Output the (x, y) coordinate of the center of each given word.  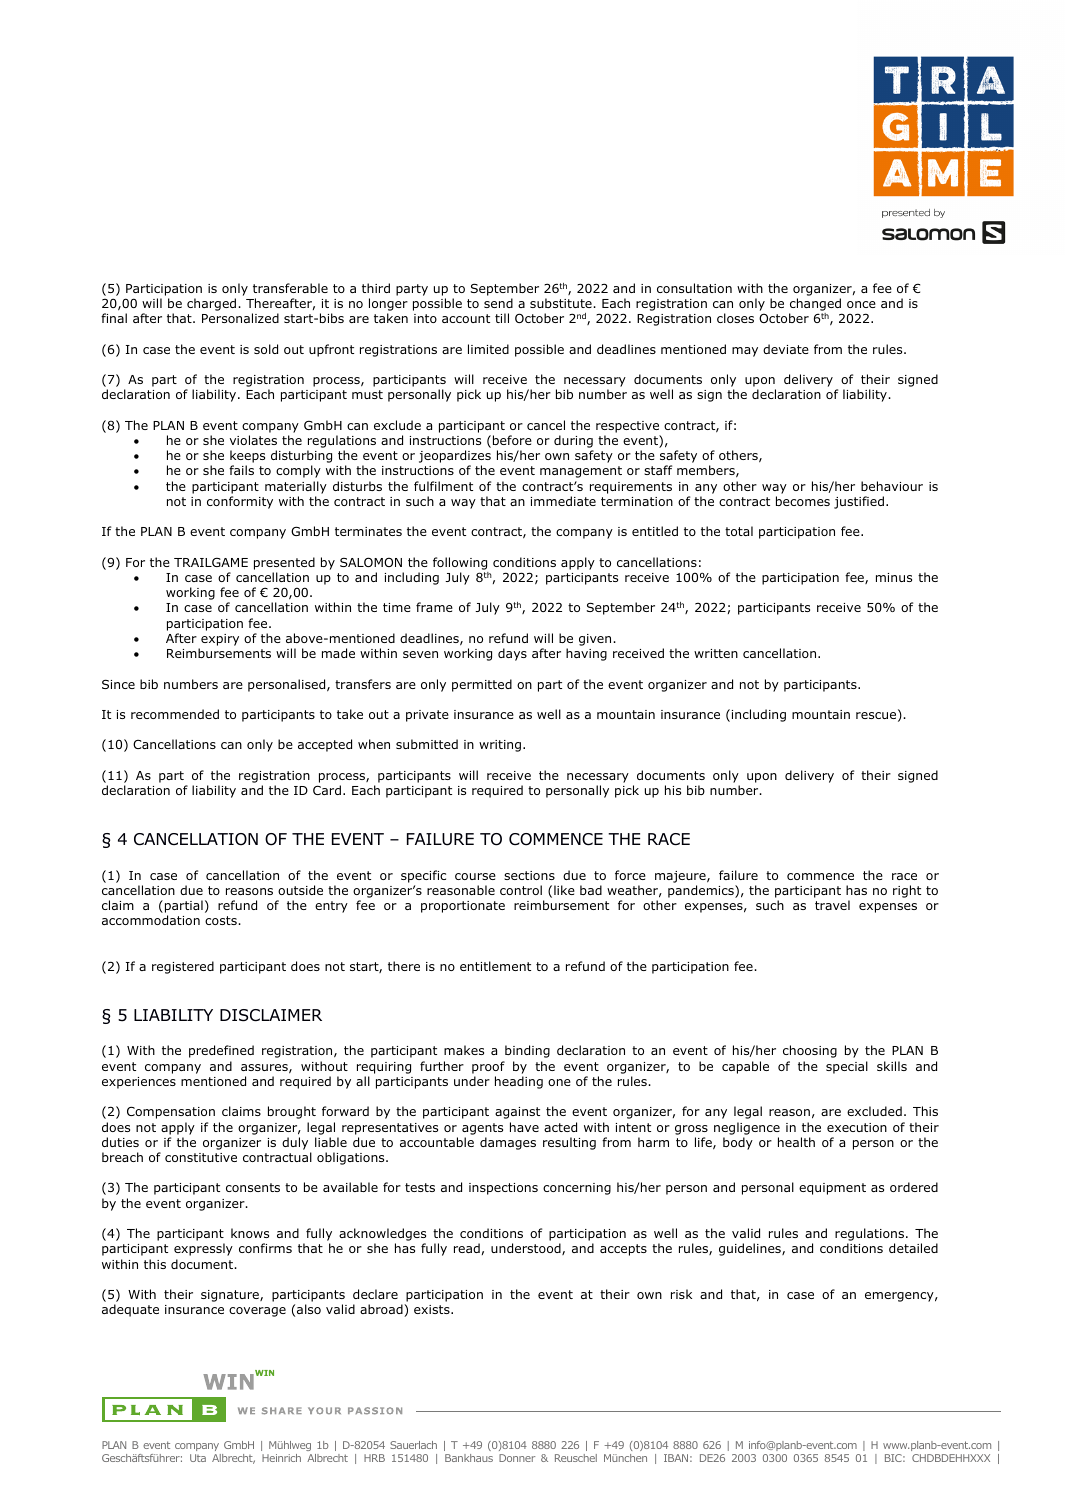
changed (815, 304)
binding (527, 1051)
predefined (221, 1051)
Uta (198, 1458)
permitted (482, 685)
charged (213, 304)
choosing (810, 1051)
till (502, 318)
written (716, 653)
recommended (175, 714)
